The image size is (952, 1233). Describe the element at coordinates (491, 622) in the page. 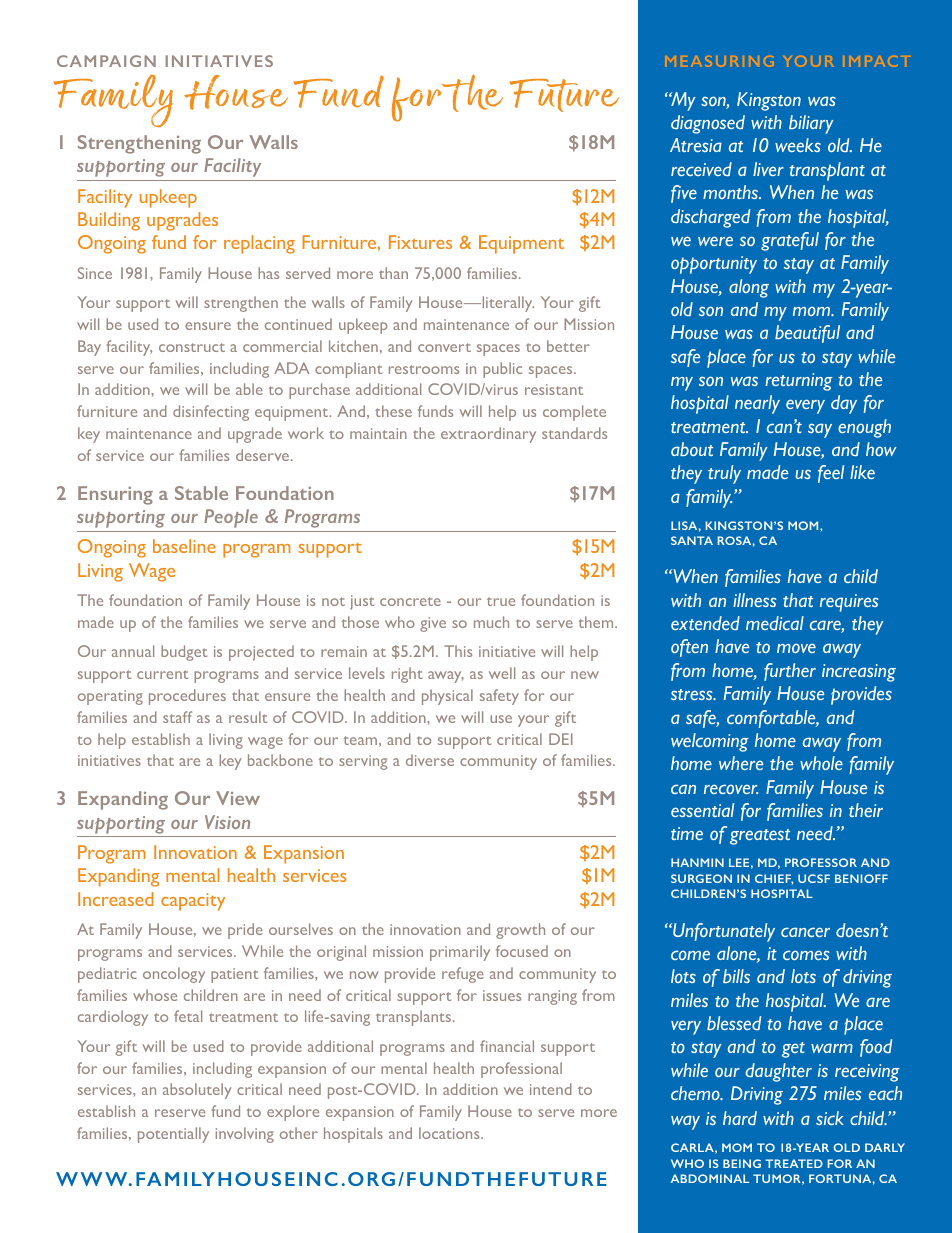

I see `much` at that location.
